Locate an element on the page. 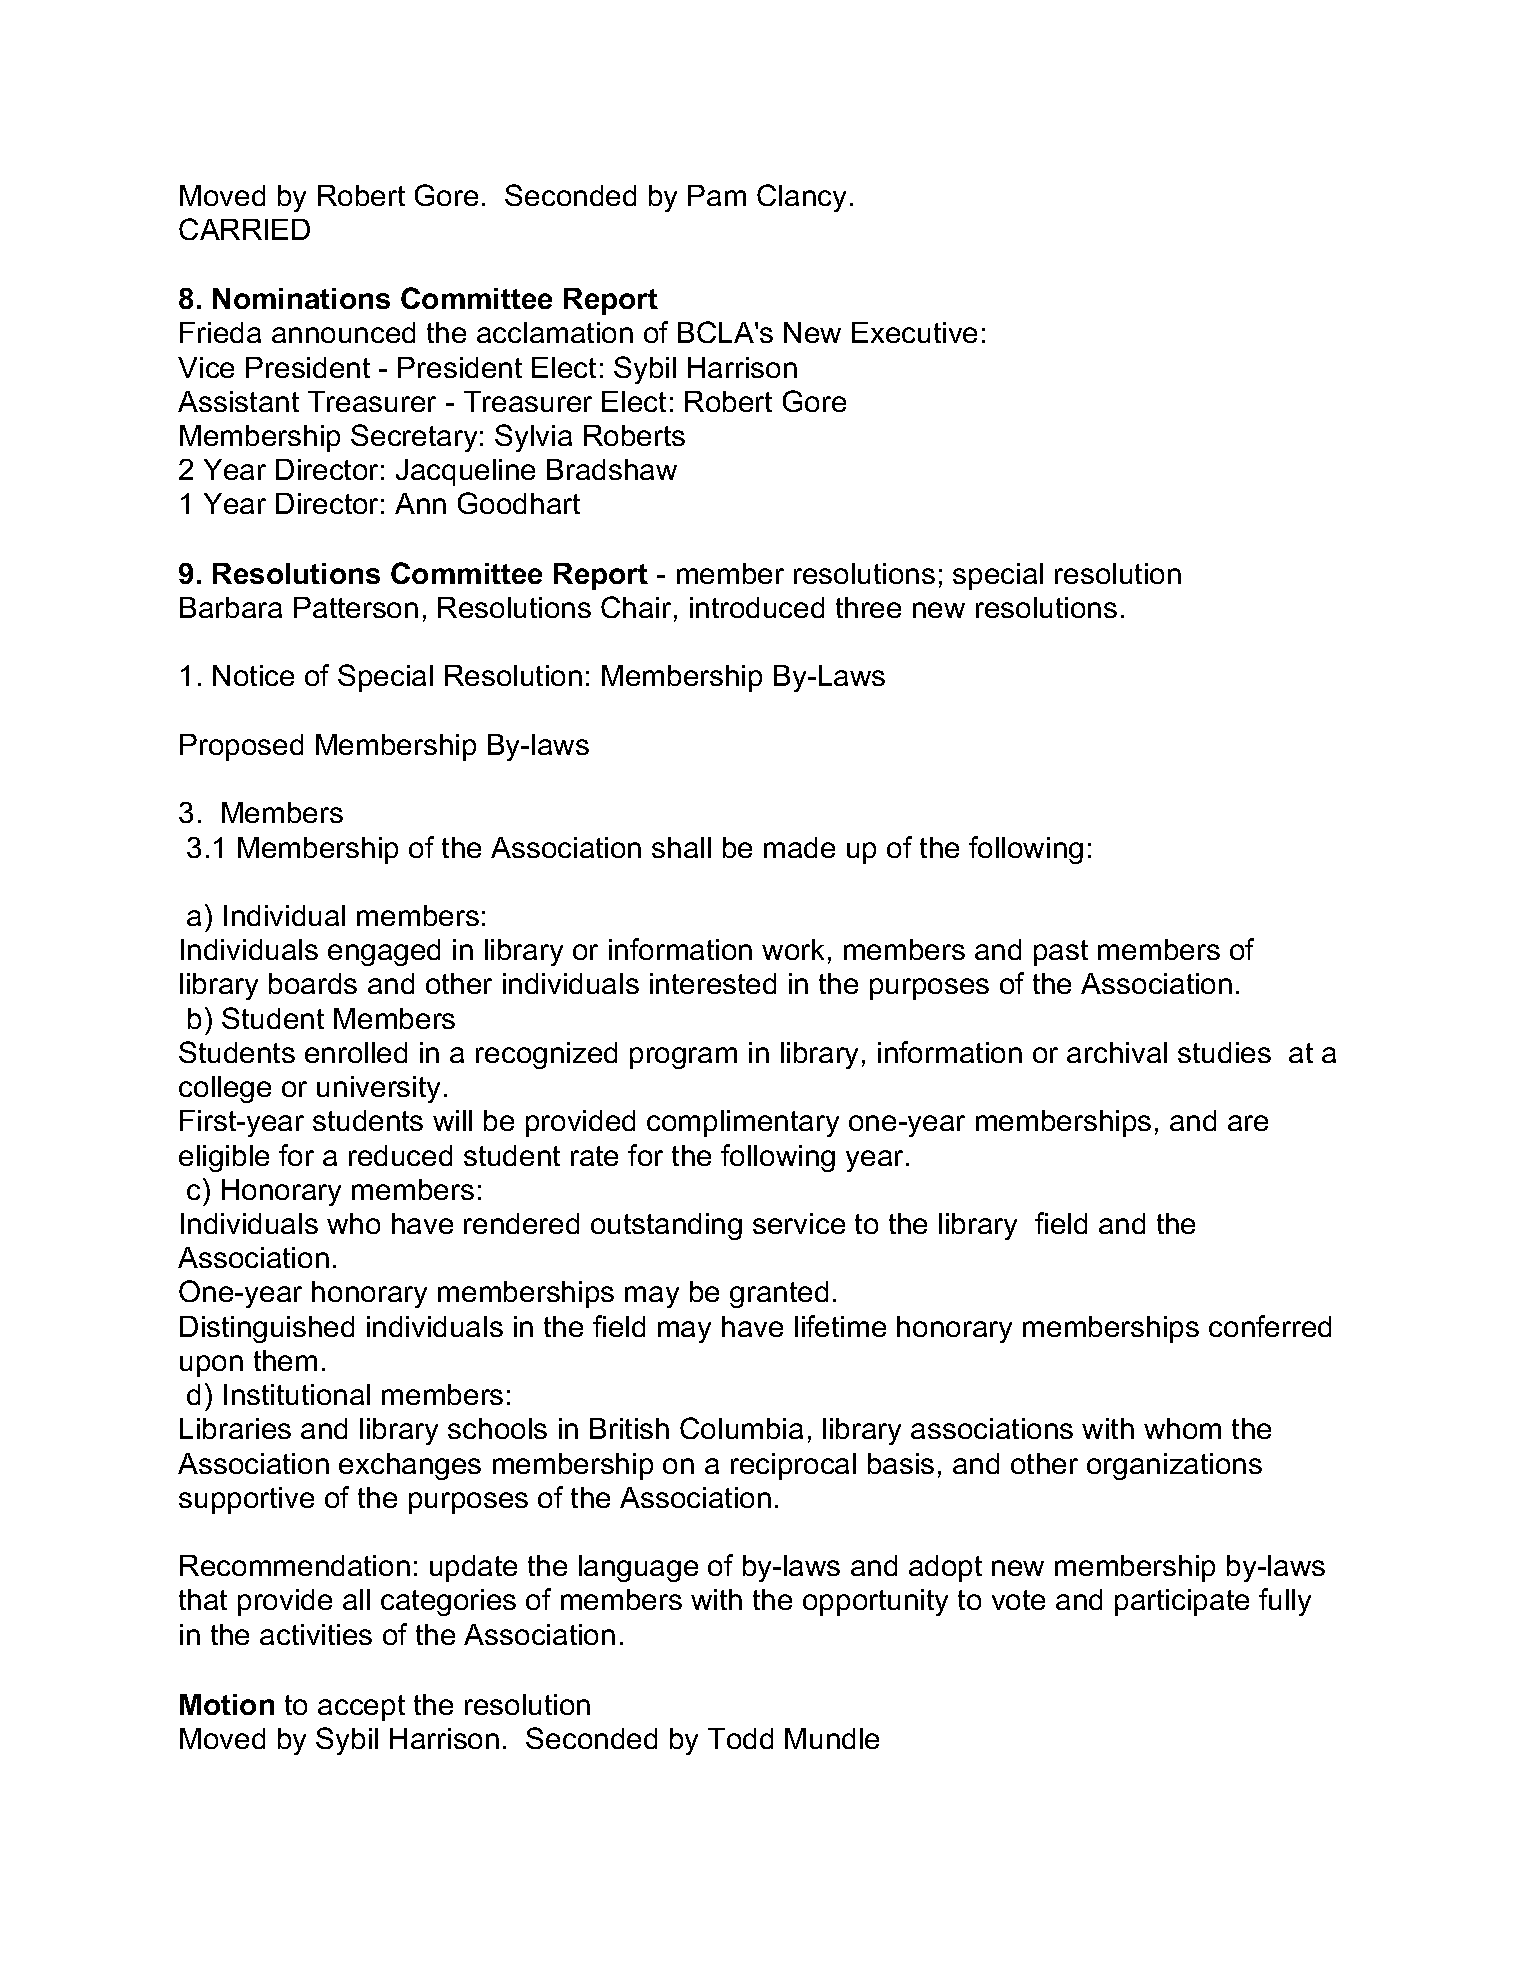 The image size is (1518, 1964). boards is located at coordinates (313, 983).
